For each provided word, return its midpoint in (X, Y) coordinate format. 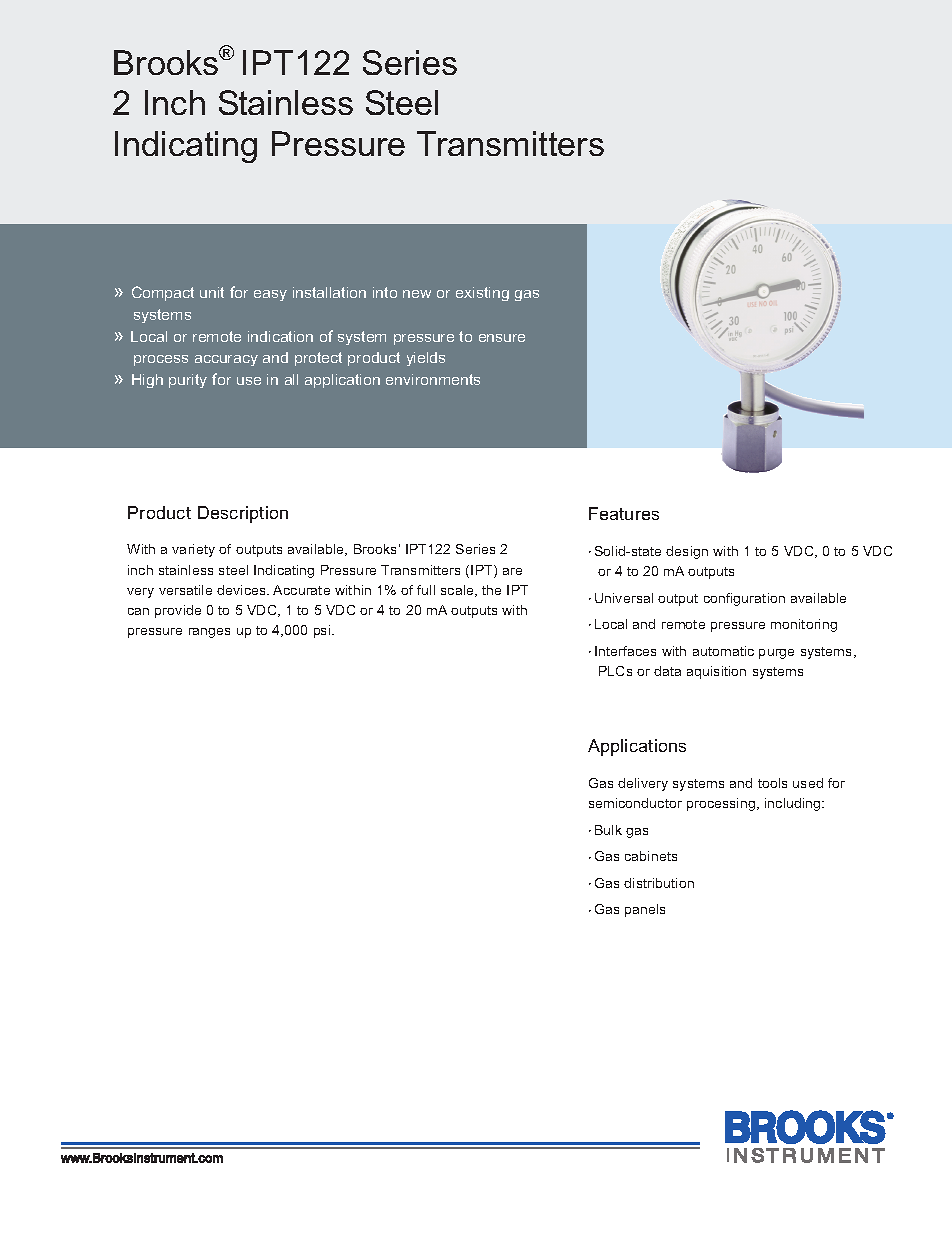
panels (645, 910)
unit (212, 292)
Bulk (608, 830)
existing (482, 294)
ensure (502, 338)
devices (242, 590)
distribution (659, 883)
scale (458, 591)
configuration (744, 599)
